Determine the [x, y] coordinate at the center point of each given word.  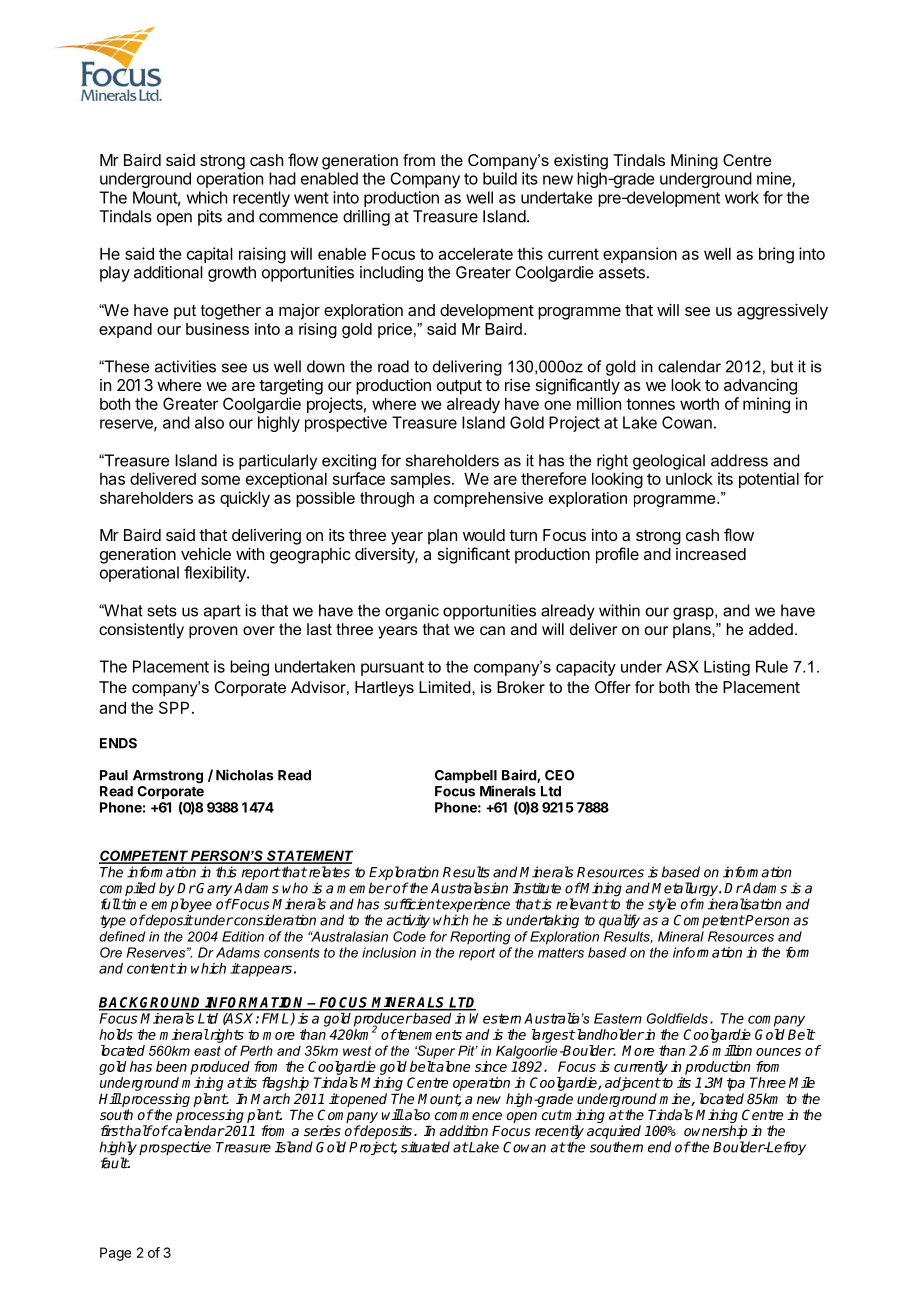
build [500, 178]
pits [210, 218]
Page [115, 1254]
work [742, 197]
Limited [446, 687]
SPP [174, 707]
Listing [727, 668]
